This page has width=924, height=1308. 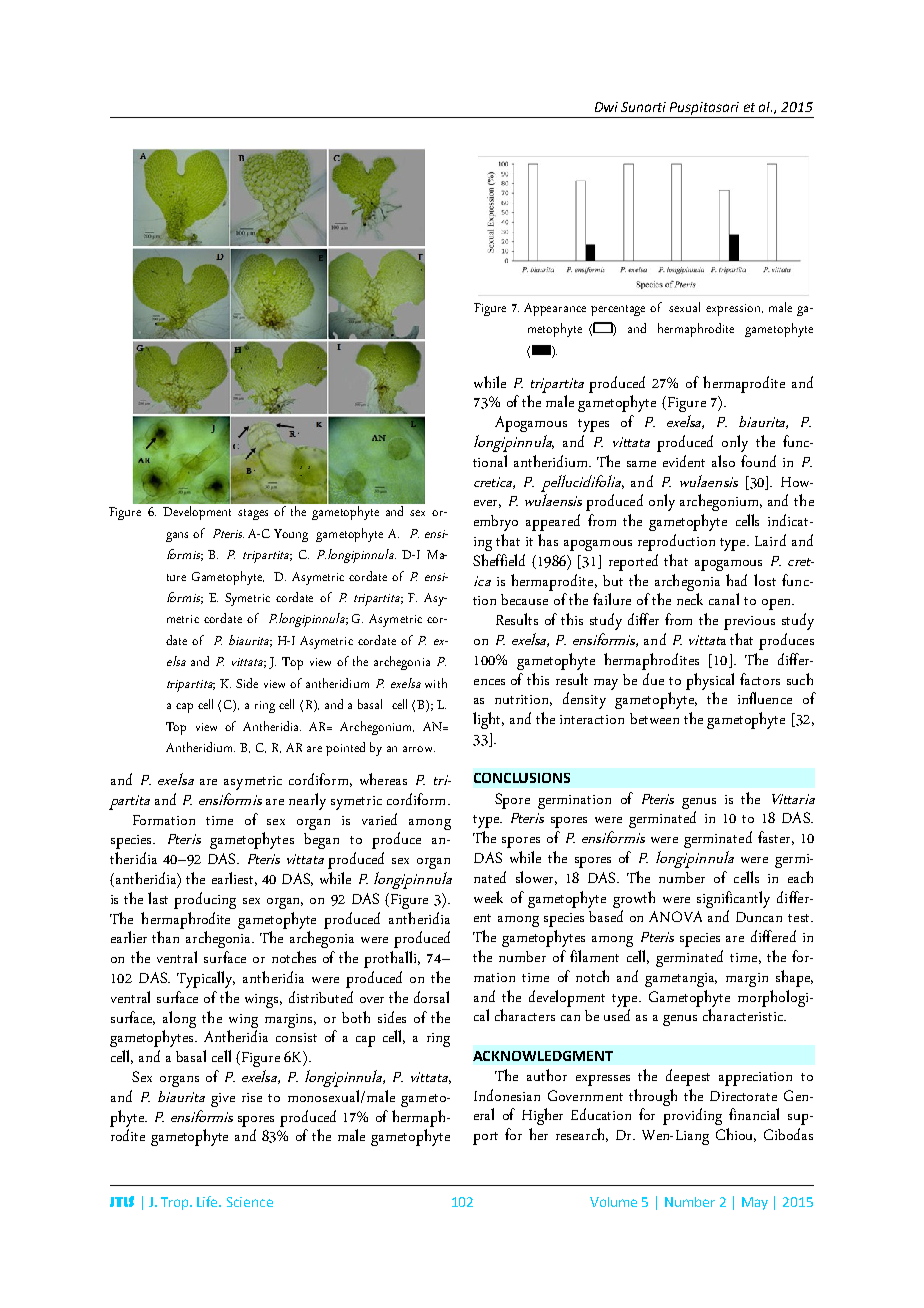 What do you see at coordinates (209, 1201) in the page?
I see `Life` at bounding box center [209, 1201].
